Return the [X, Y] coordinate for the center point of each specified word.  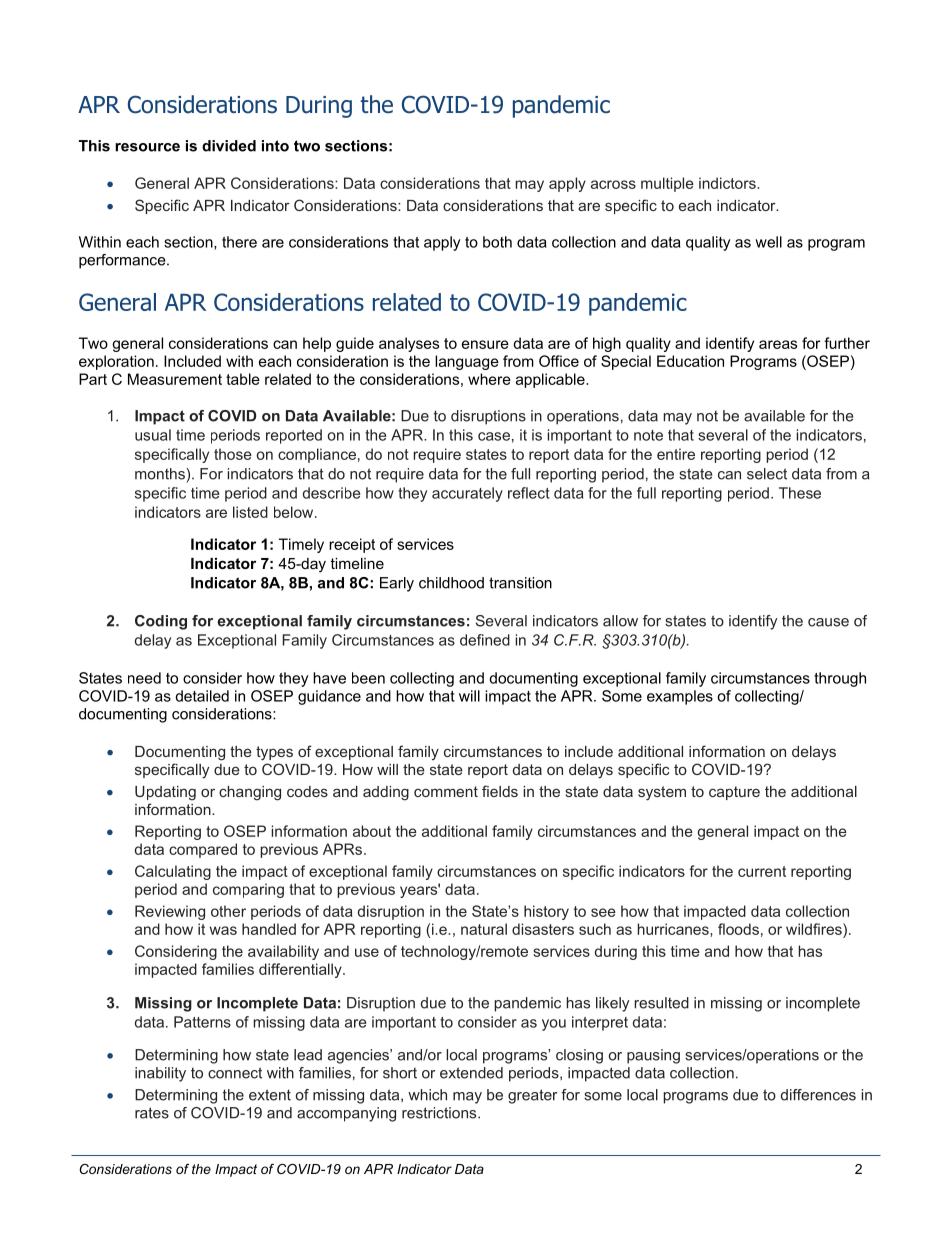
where [489, 379]
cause [828, 622]
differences [818, 1095]
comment [446, 791]
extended [471, 1073]
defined [485, 640]
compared [203, 850]
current [762, 871]
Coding [161, 622]
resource [147, 147]
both [497, 242]
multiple [667, 184]
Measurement [175, 379]
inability [160, 1074]
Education [690, 361]
